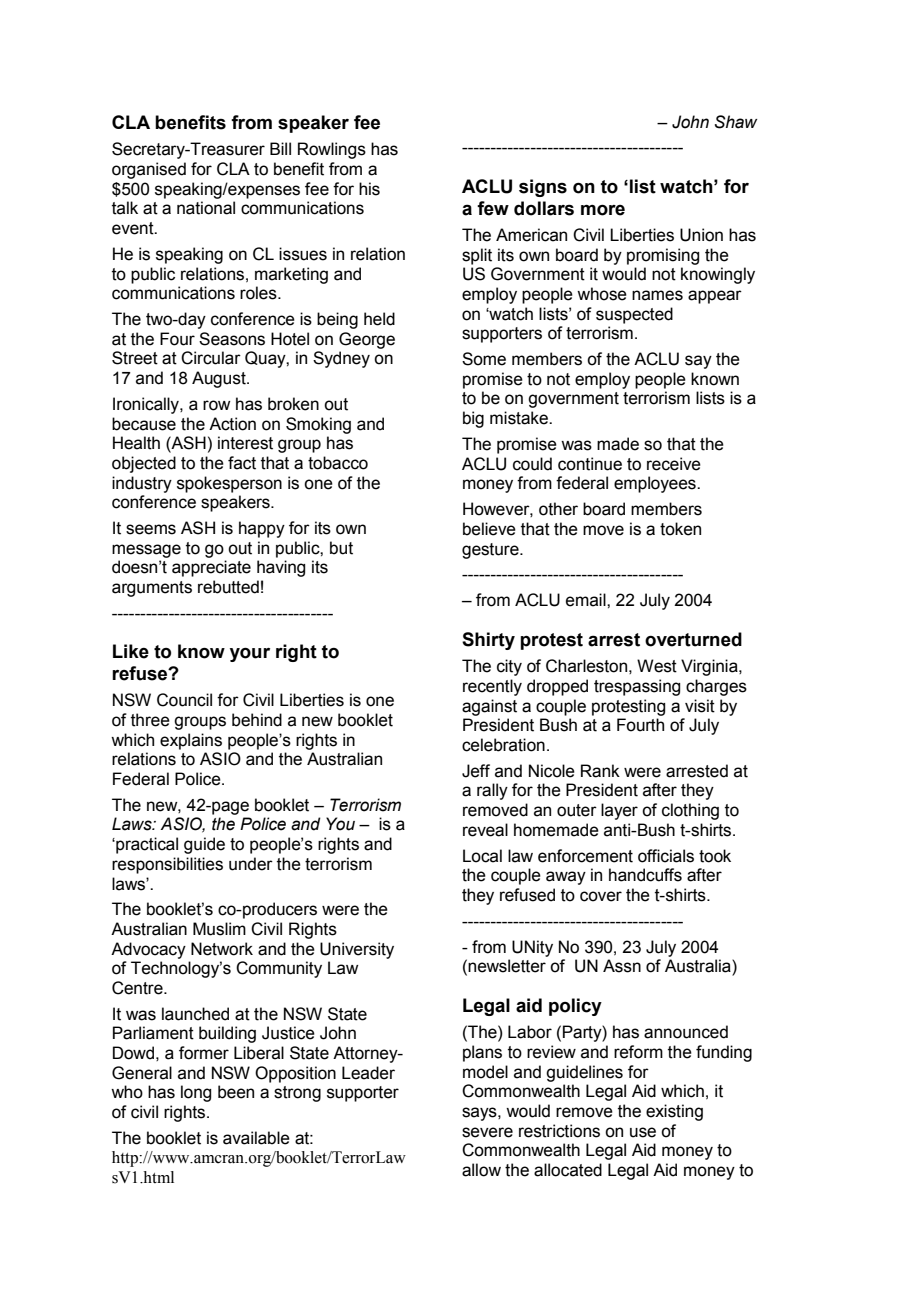 The width and height of the image is (924, 1308). Describe the element at coordinates (146, 845) in the image. I see `practical` at that location.
